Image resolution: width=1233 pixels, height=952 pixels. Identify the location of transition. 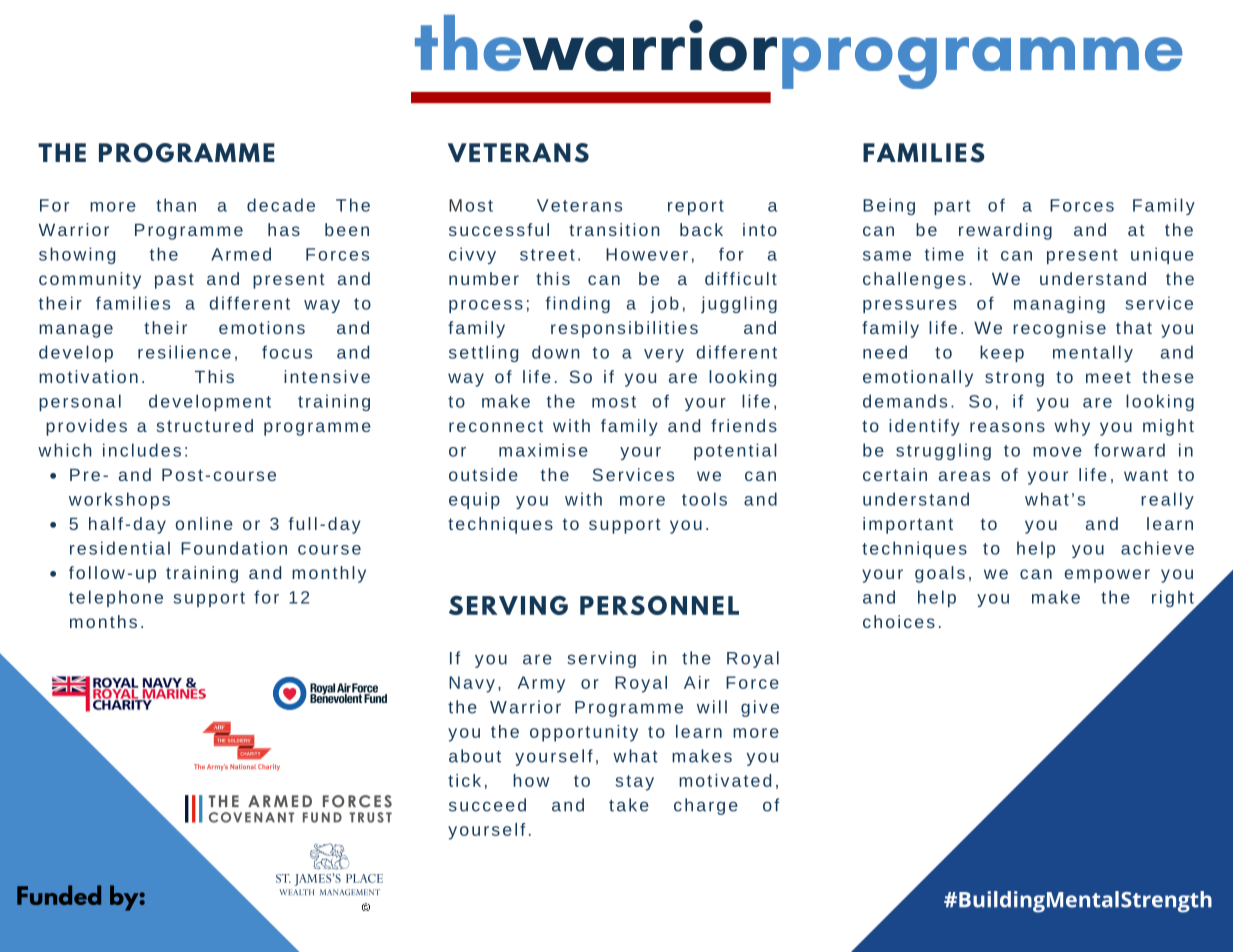
(614, 229).
